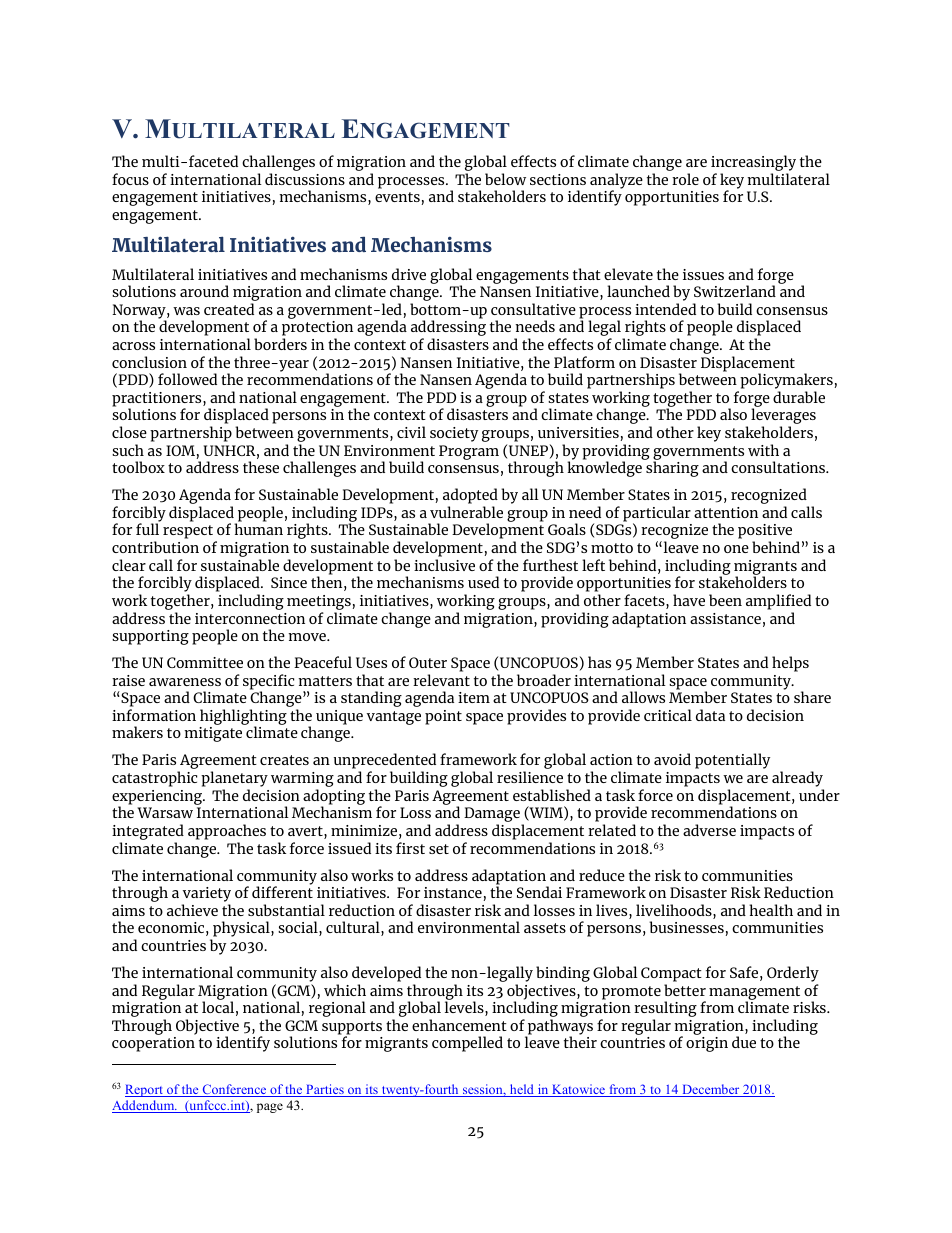  Describe the element at coordinates (234, 780) in the document. I see `planetary` at that location.
